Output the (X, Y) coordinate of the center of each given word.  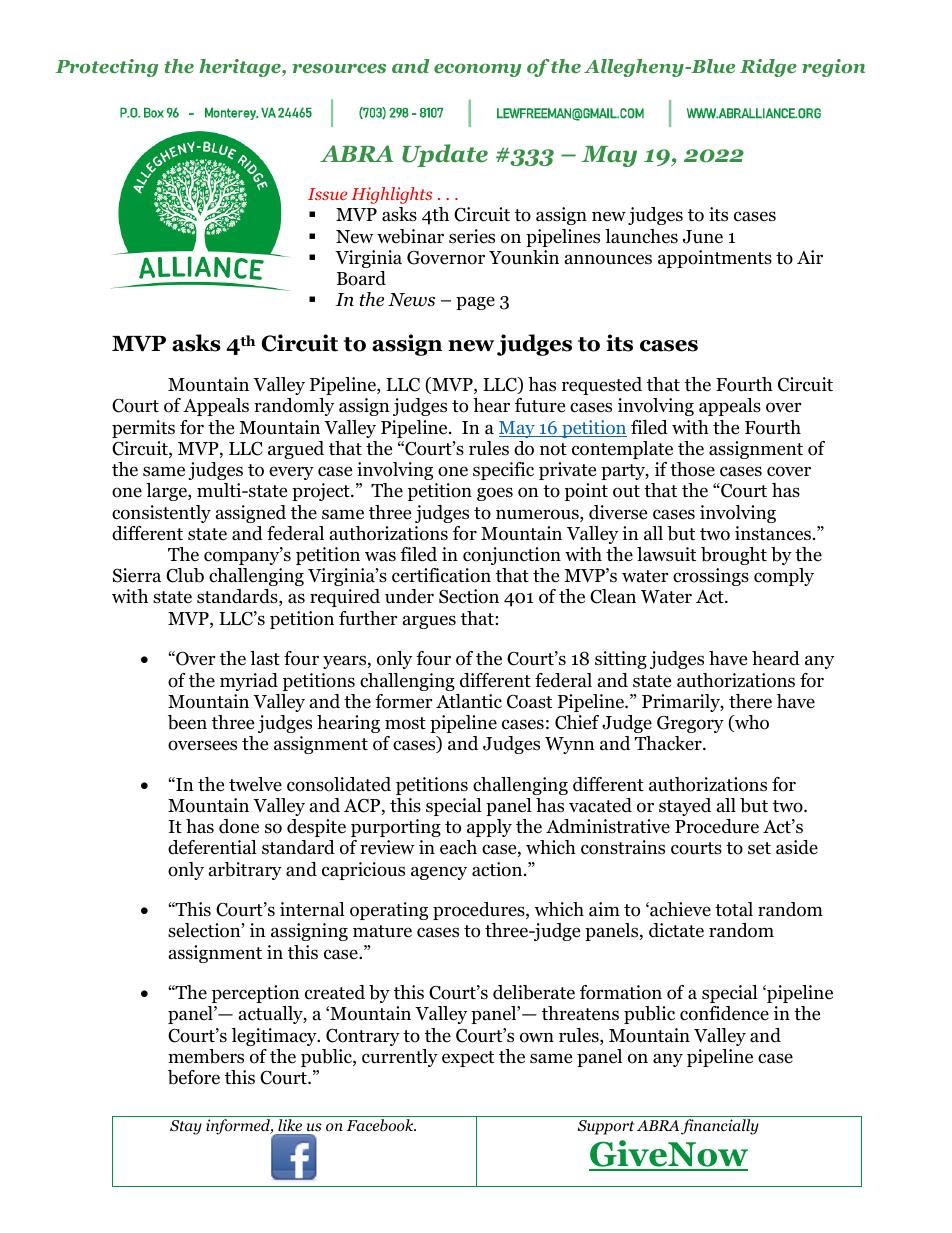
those (692, 469)
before (194, 1077)
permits (143, 429)
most (405, 723)
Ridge (768, 68)
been (187, 722)
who (751, 723)
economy (477, 70)
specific (503, 471)
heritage (241, 68)
